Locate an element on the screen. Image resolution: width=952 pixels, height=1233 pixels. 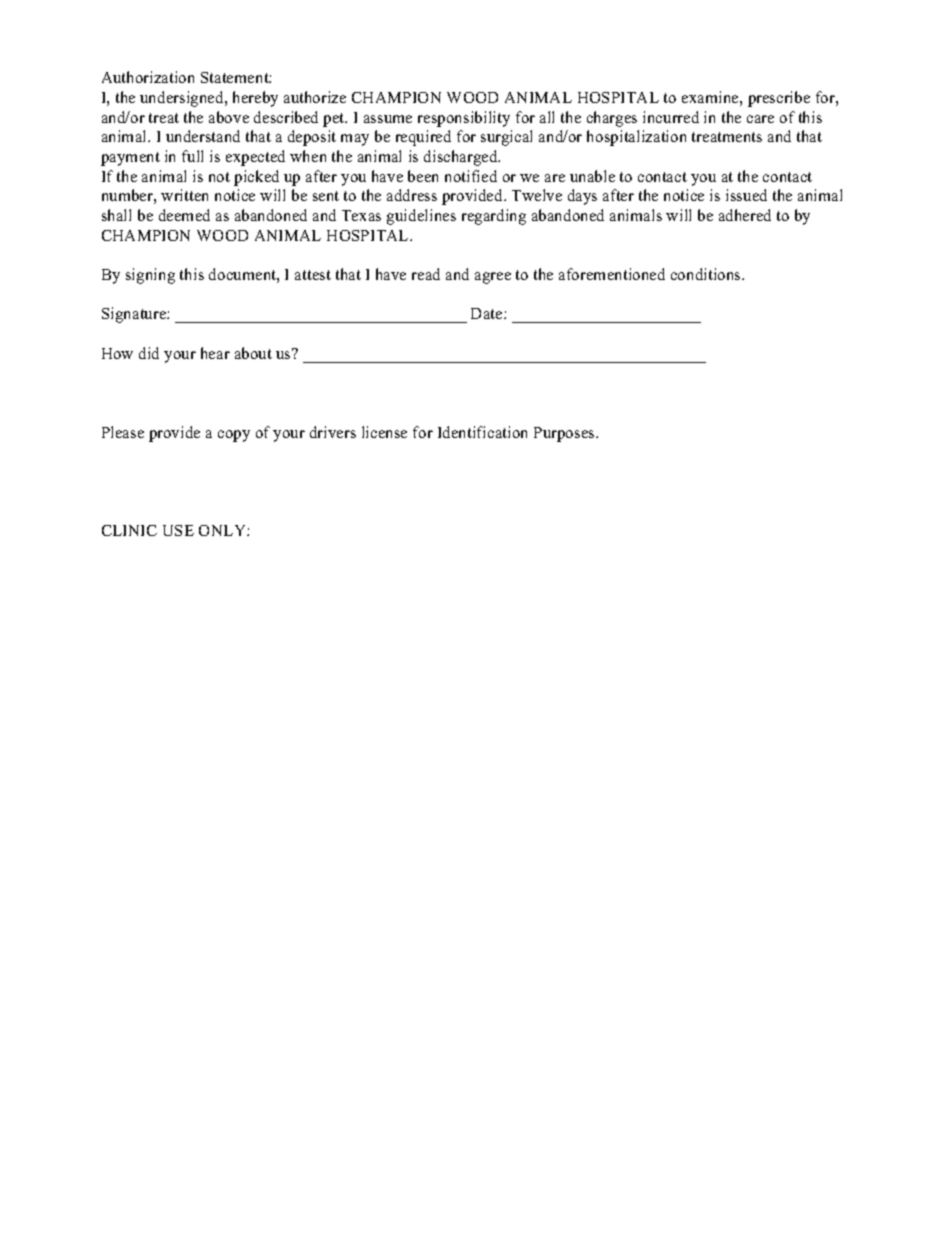
undersigned is located at coordinates (183, 99).
